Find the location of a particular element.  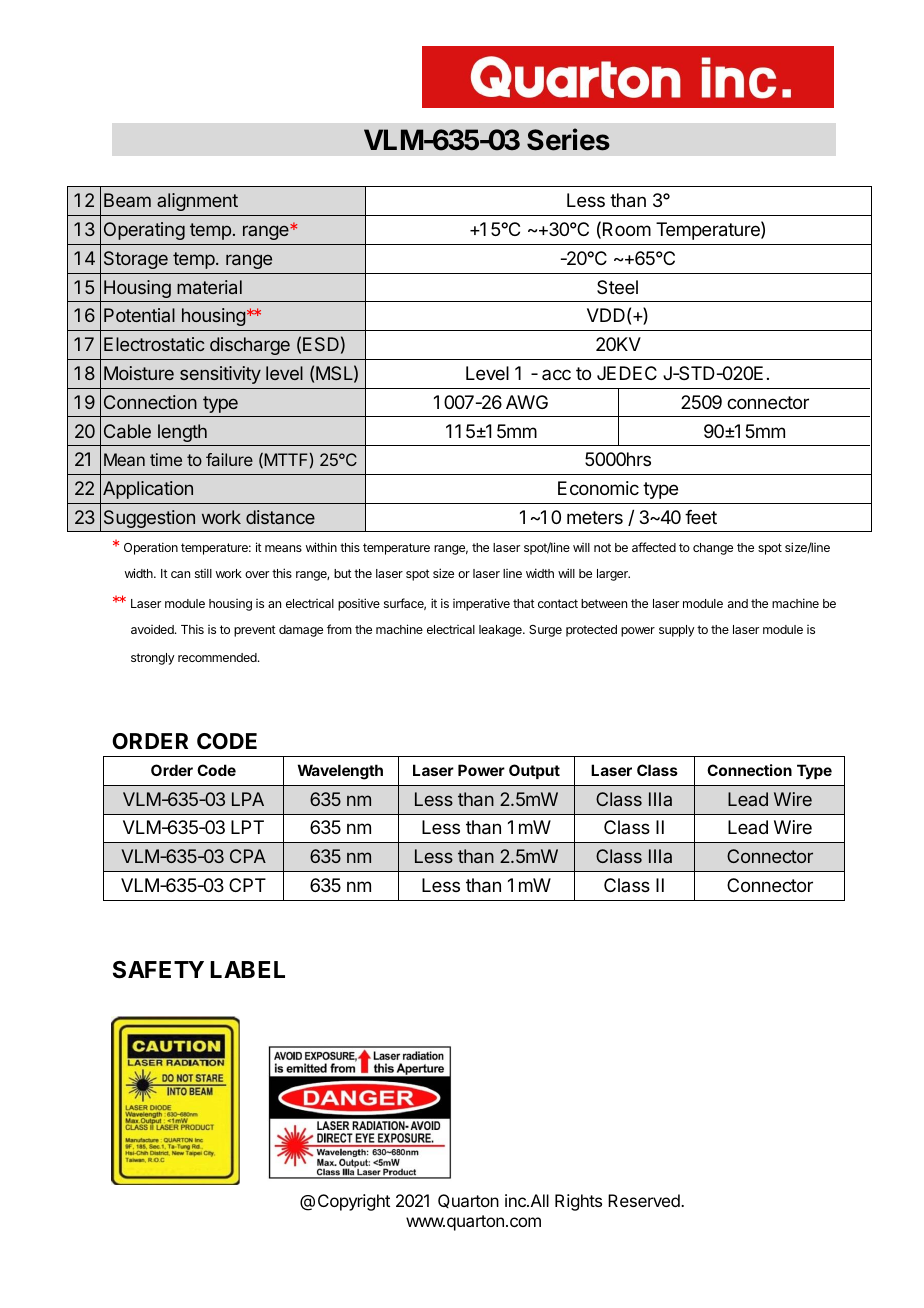

leakage is located at coordinates (501, 631).
